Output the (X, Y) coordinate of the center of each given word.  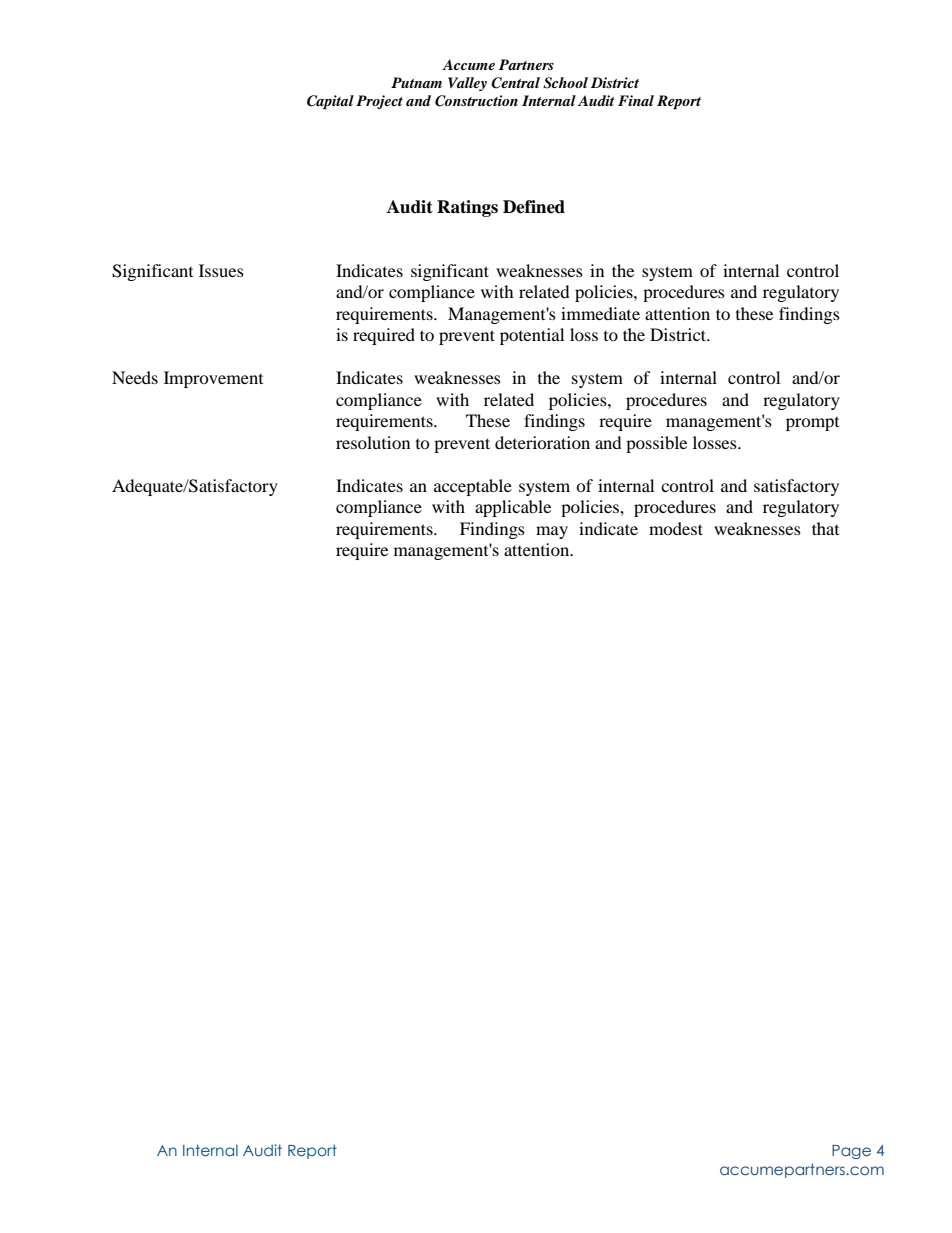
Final (636, 100)
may (552, 532)
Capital (330, 102)
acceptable (473, 487)
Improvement (213, 379)
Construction (476, 101)
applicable (513, 508)
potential (532, 336)
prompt (812, 424)
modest (676, 528)
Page (851, 1152)
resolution (373, 442)
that (825, 528)
